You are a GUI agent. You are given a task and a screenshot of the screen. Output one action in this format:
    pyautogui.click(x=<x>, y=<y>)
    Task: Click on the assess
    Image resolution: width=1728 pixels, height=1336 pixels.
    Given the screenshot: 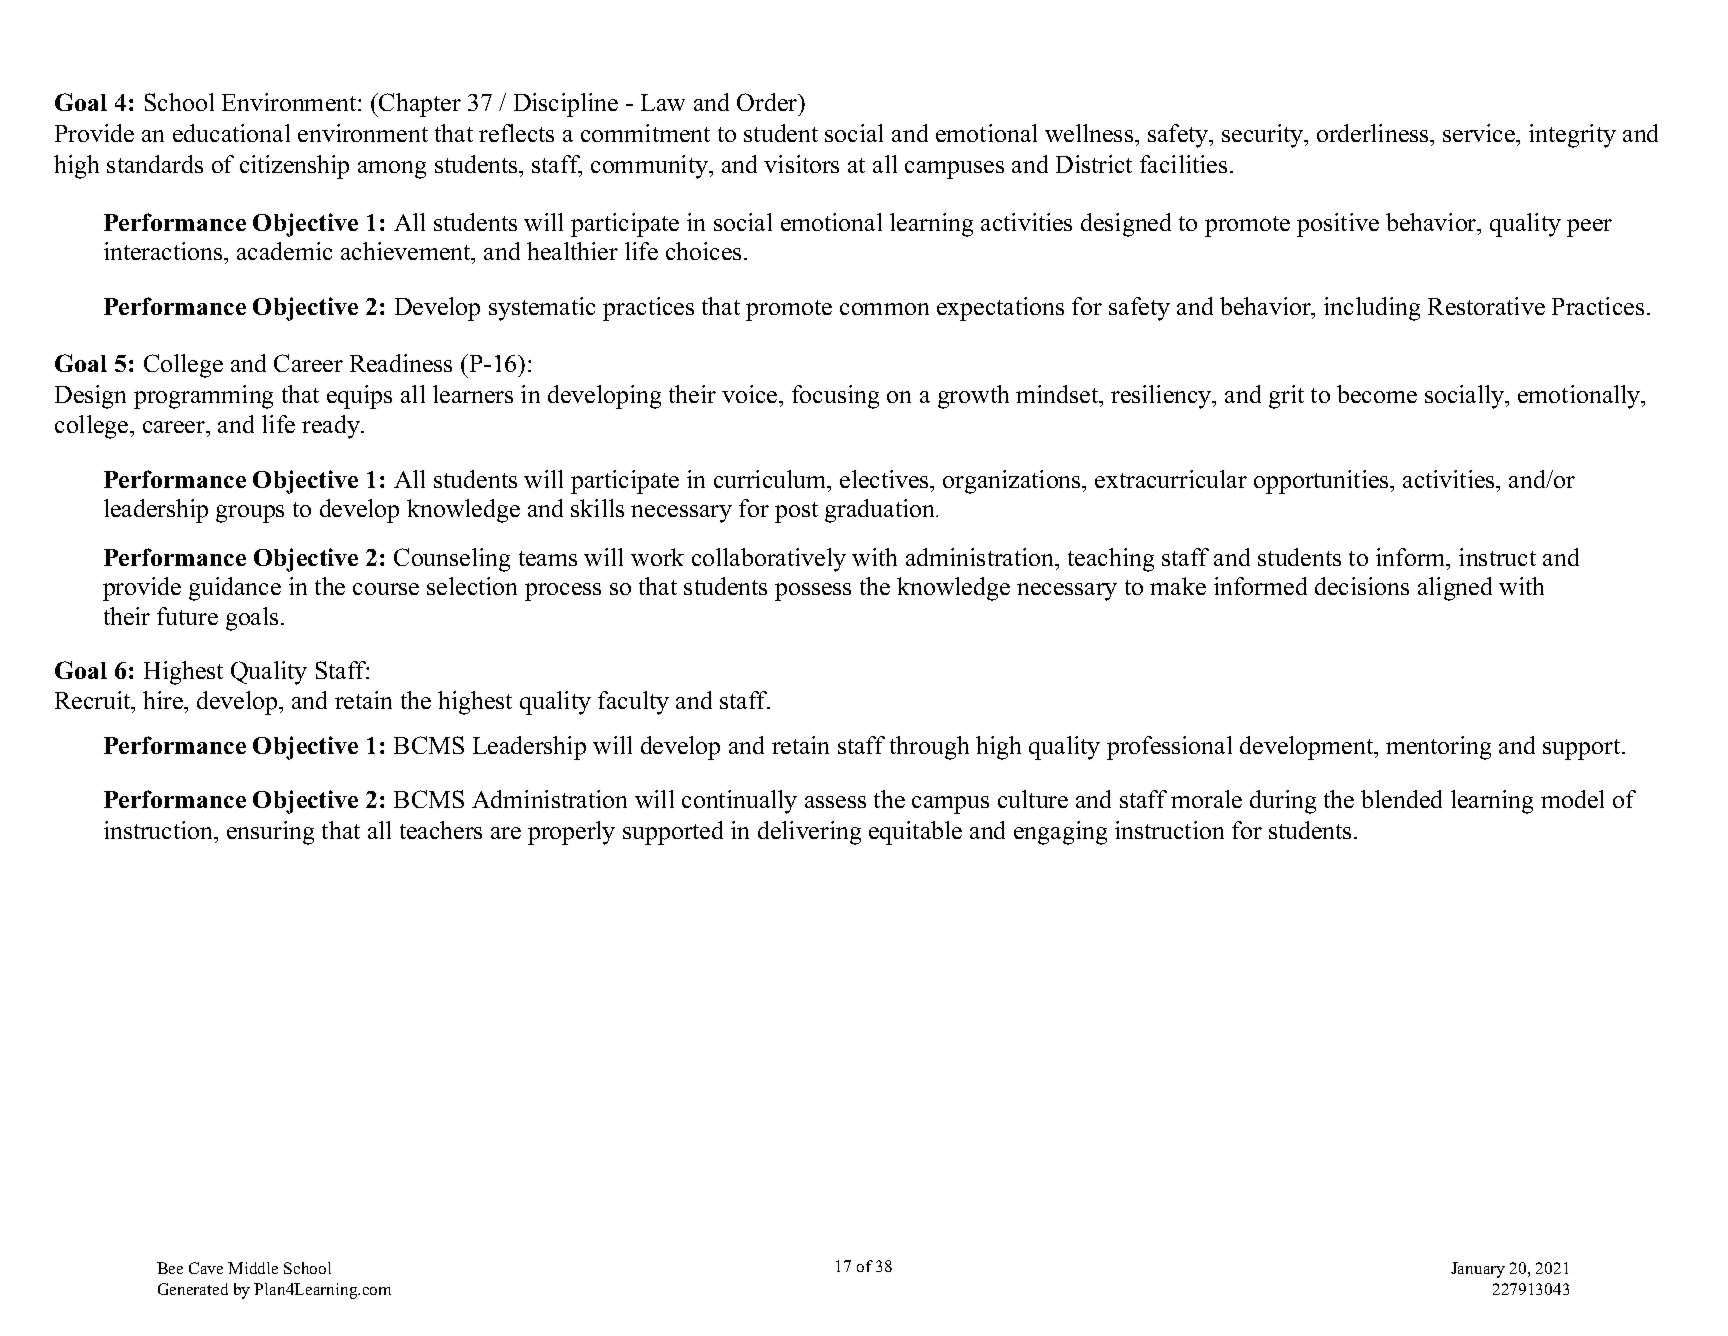 What is the action you would take?
    pyautogui.click(x=835, y=802)
